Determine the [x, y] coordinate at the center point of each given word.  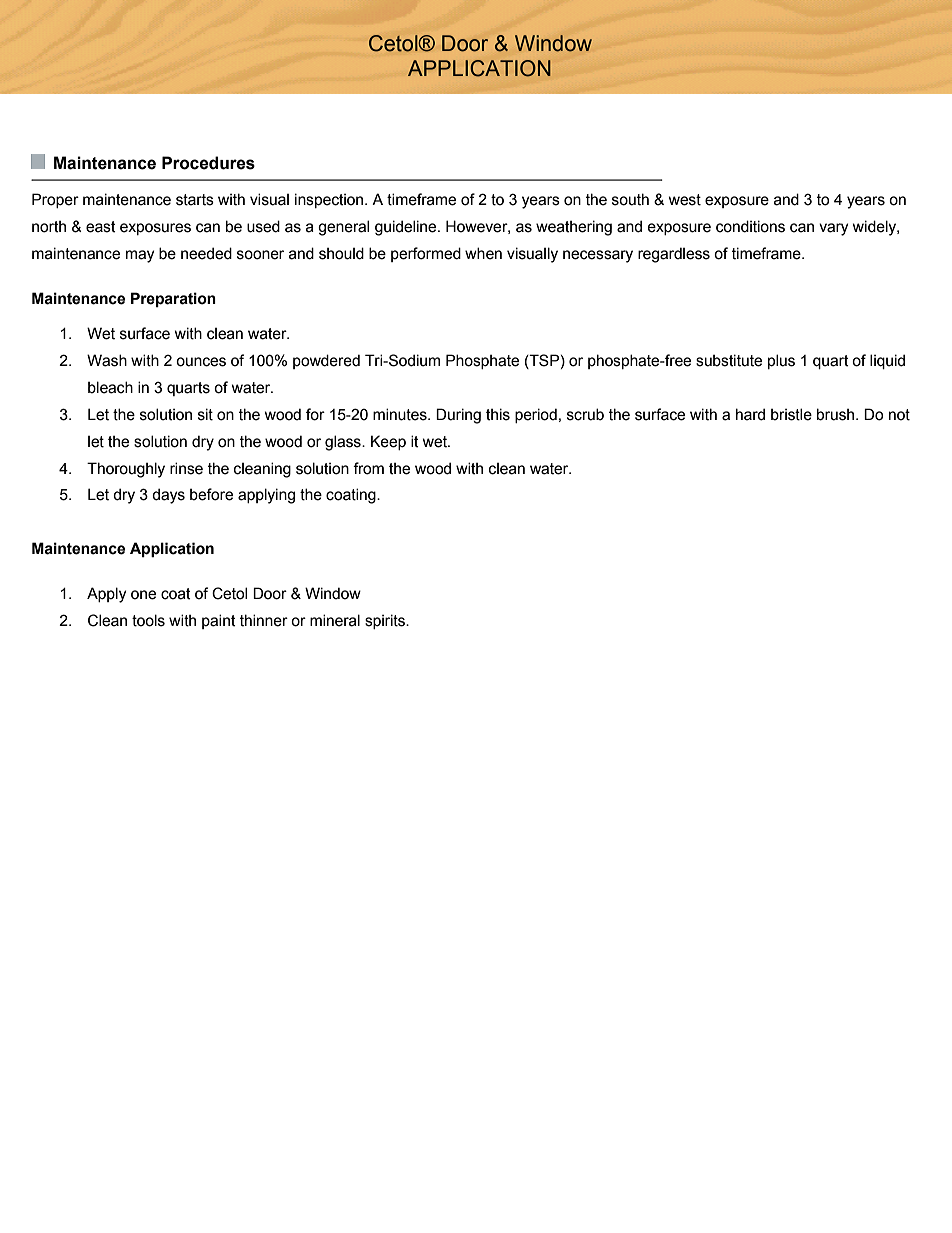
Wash [107, 360]
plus [781, 361]
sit [205, 414]
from [368, 468]
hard [750, 414]
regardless [674, 255]
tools [148, 620]
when [483, 253]
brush [837, 414]
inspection [330, 200]
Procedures [208, 163]
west [685, 200]
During [458, 416]
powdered [326, 361]
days [168, 496]
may [140, 256]
